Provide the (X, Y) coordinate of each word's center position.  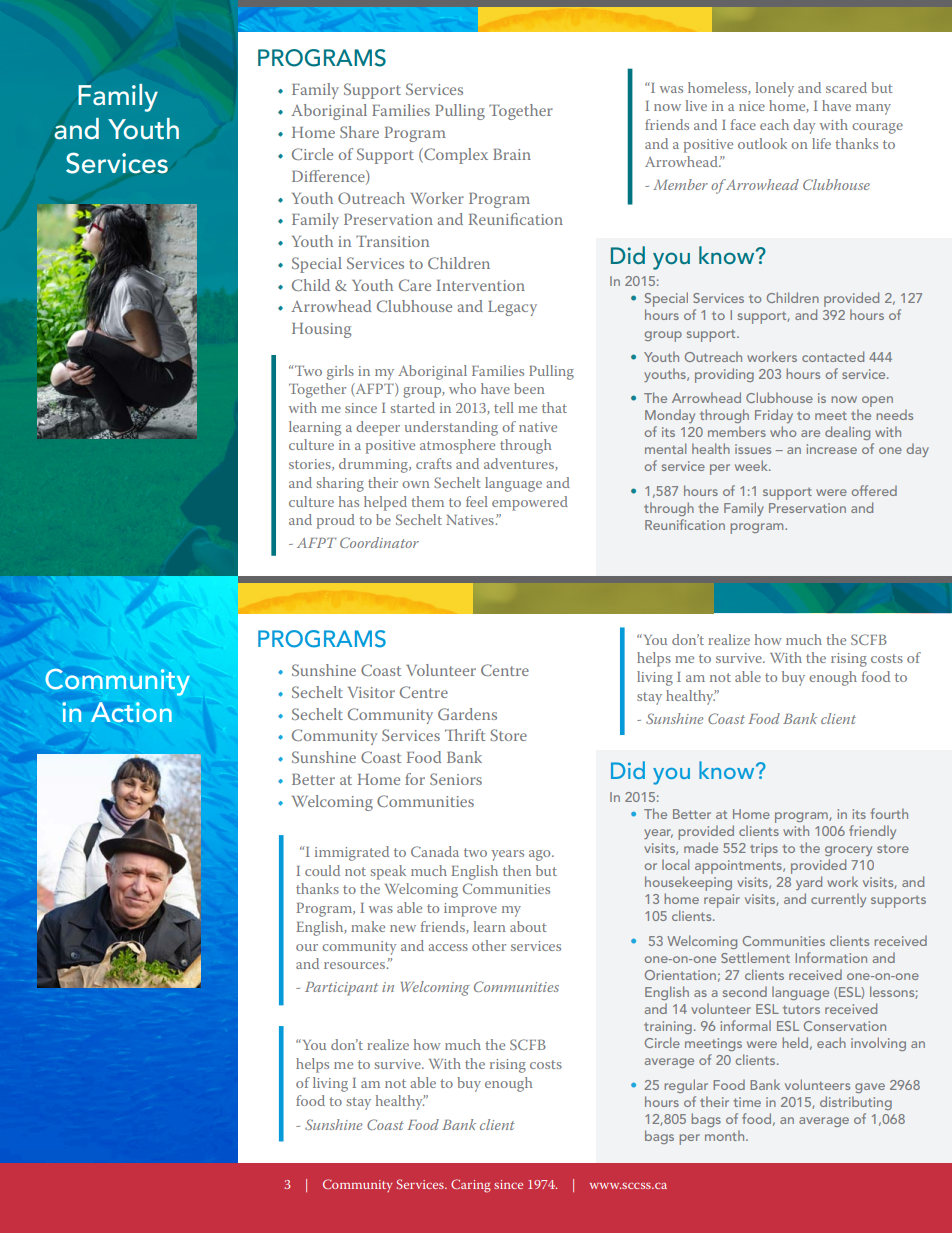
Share (359, 132)
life (821, 143)
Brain (512, 154)
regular (686, 1086)
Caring (471, 1186)
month (726, 1135)
